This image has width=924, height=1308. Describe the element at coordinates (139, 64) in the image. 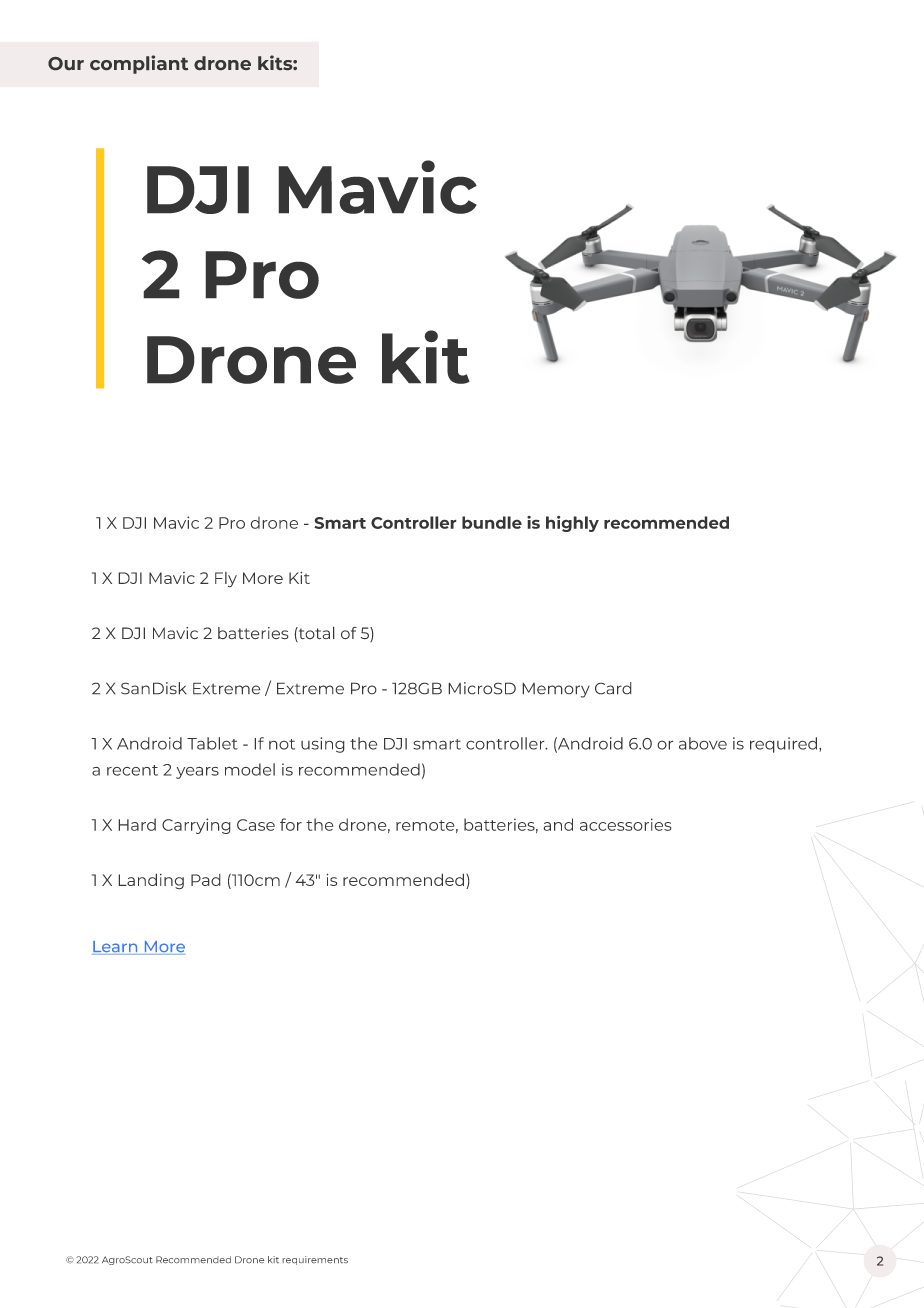

I see `compliant` at that location.
